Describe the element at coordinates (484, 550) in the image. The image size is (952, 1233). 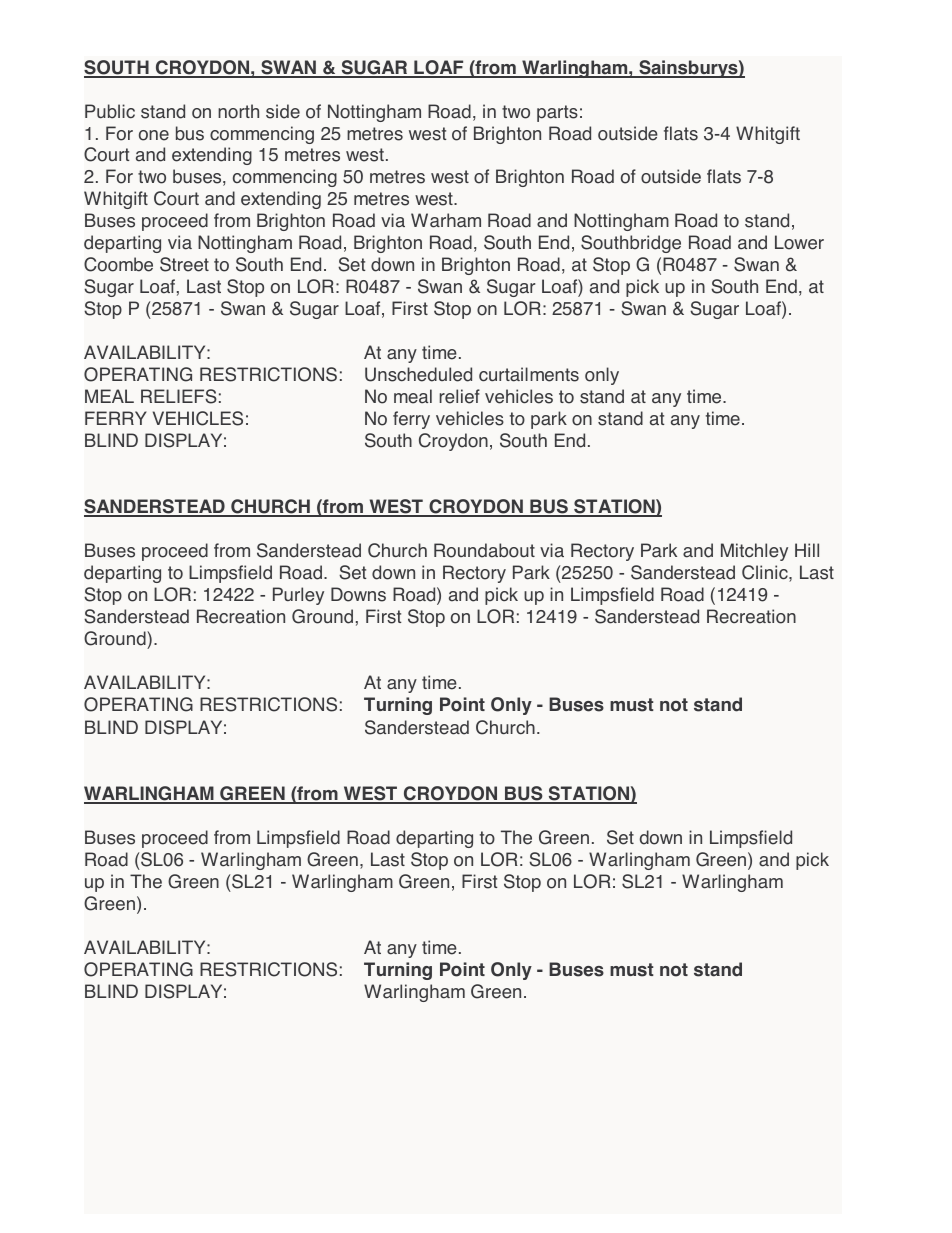
I see `Roundabout` at that location.
